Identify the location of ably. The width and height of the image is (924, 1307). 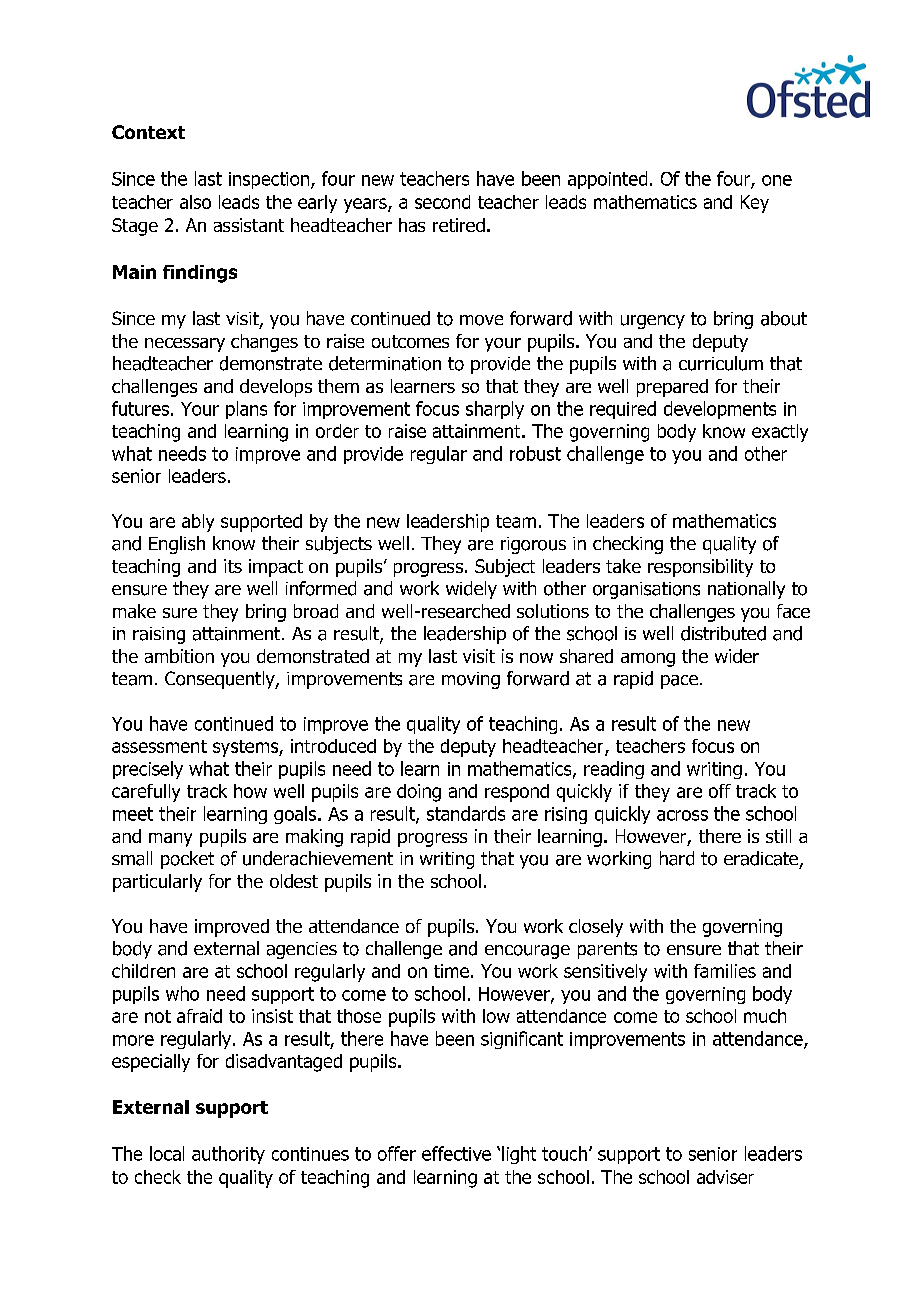
(198, 523).
